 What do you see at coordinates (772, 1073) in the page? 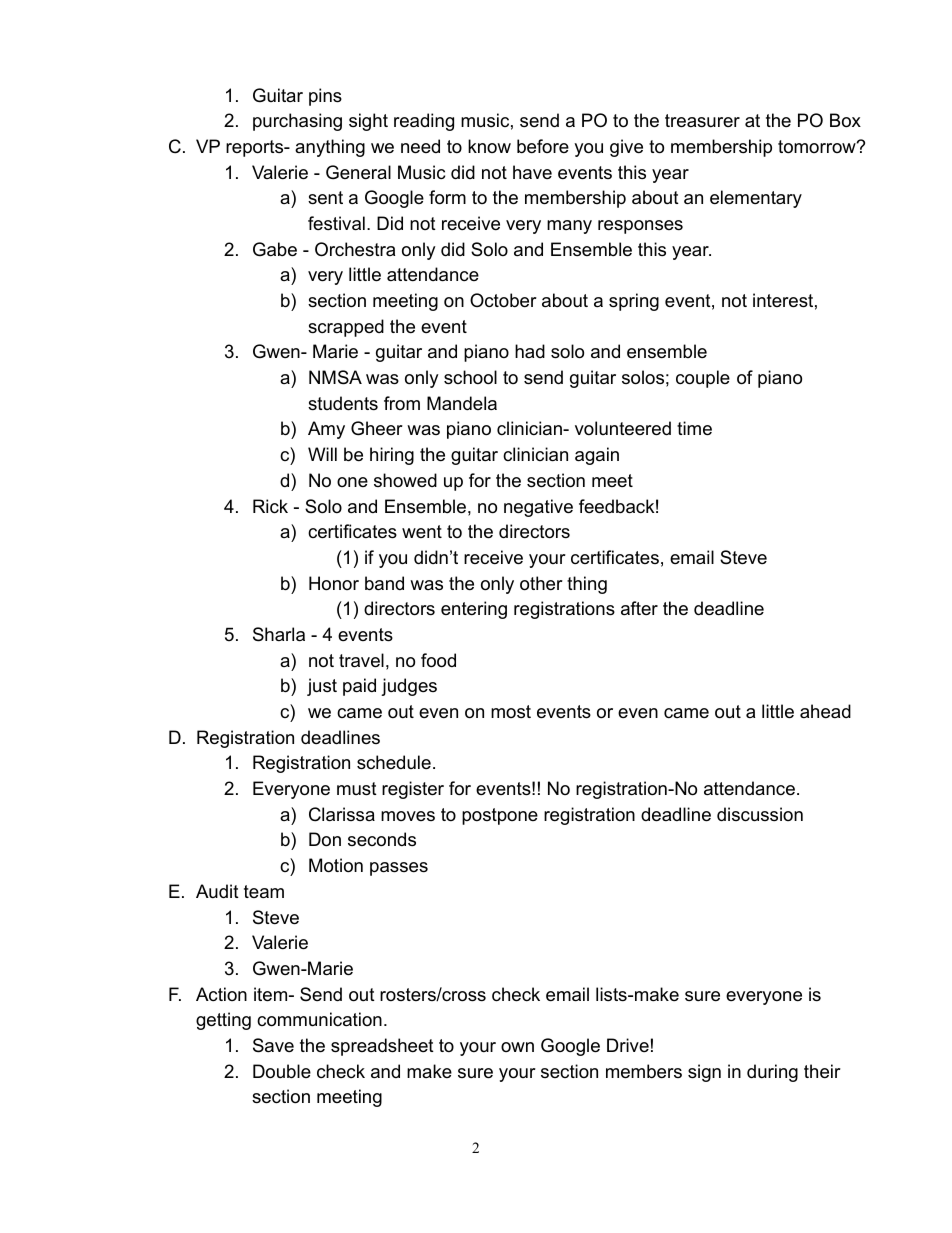
I see `during` at bounding box center [772, 1073].
